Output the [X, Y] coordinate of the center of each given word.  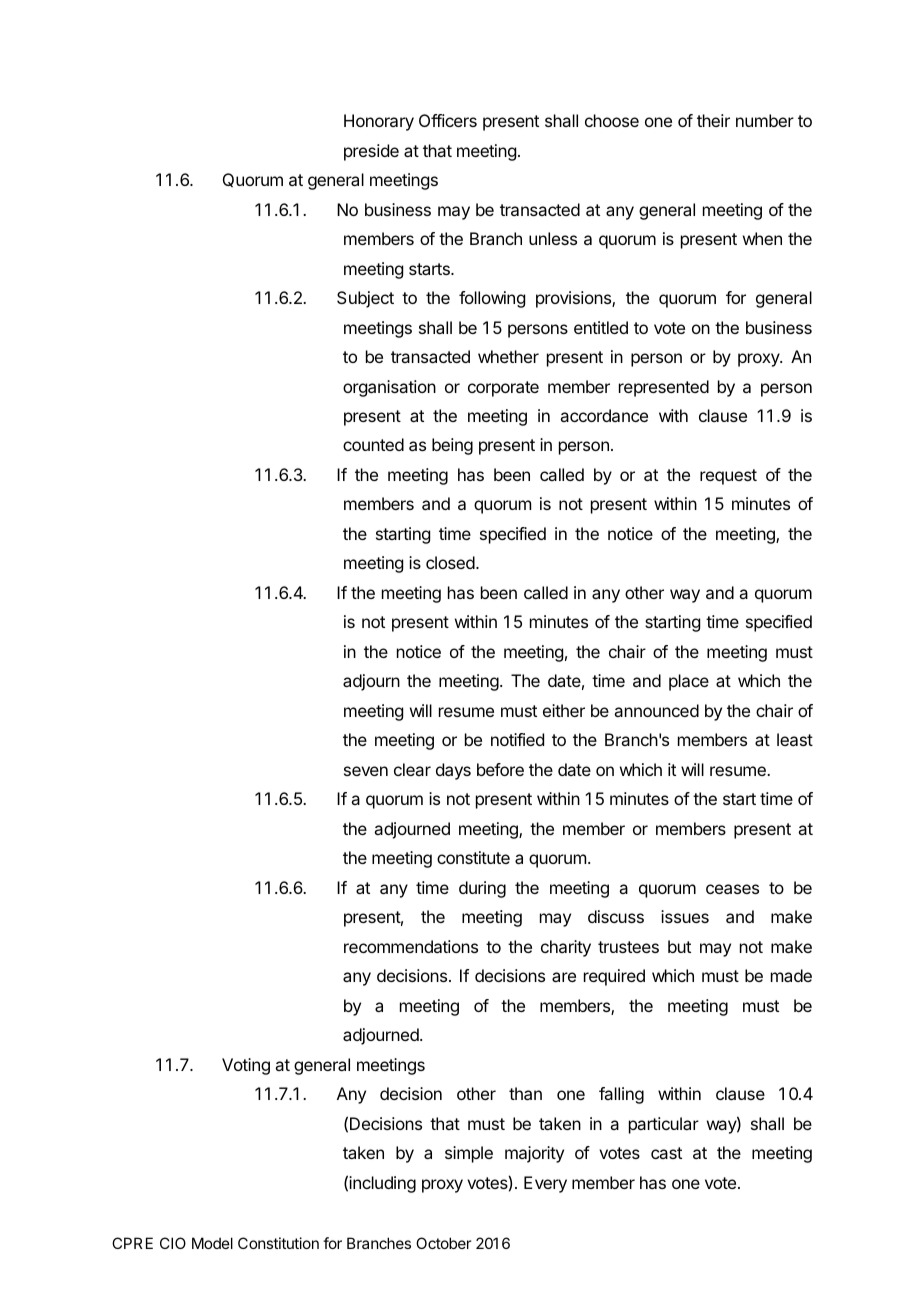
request [728, 477]
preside [371, 152]
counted [373, 444]
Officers [448, 120]
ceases [732, 889]
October [443, 1243]
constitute [473, 857]
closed [450, 562]
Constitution [278, 1243]
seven [366, 771]
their [713, 120]
